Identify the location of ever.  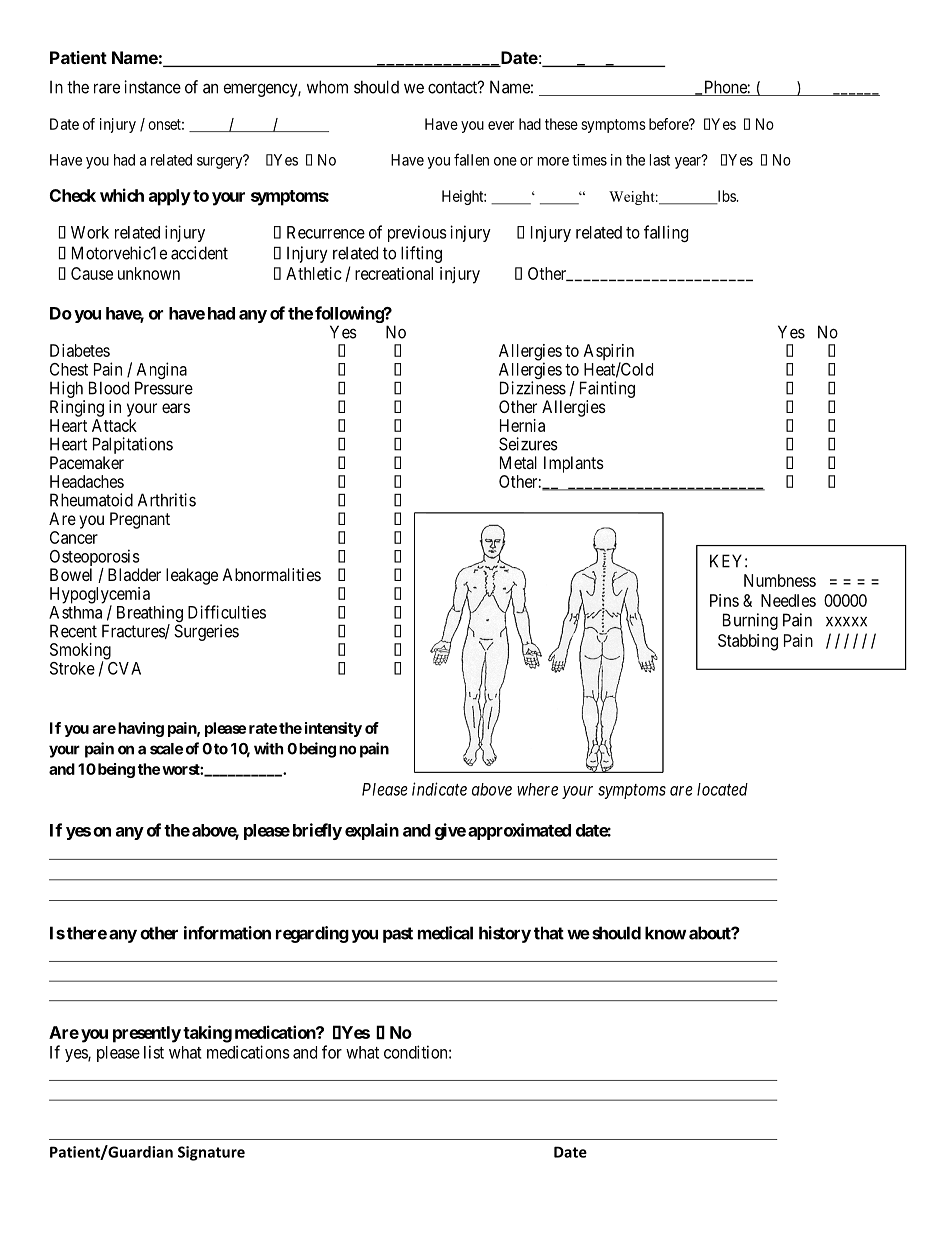
(501, 125).
